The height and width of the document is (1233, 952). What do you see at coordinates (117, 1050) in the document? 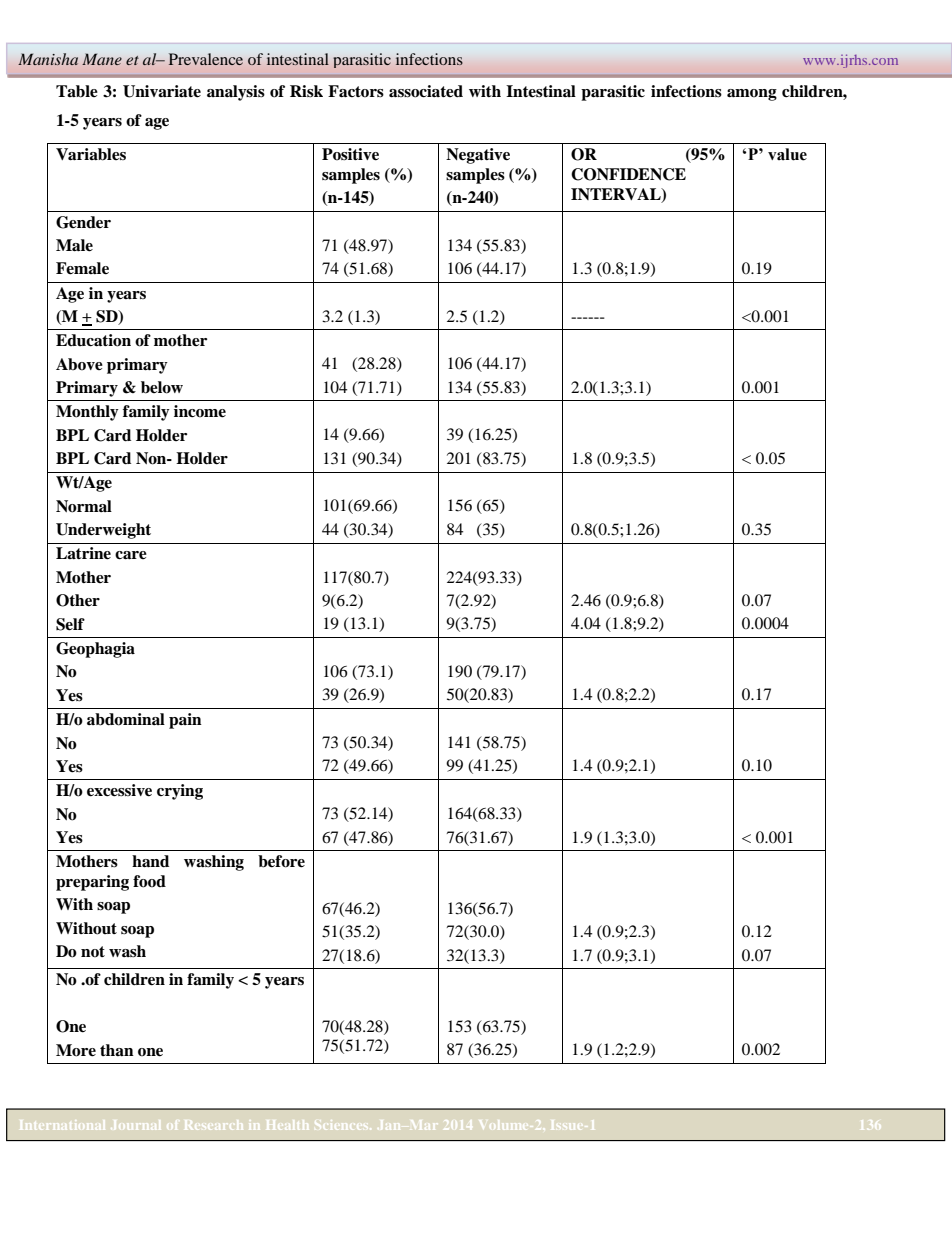
I see `than` at bounding box center [117, 1050].
